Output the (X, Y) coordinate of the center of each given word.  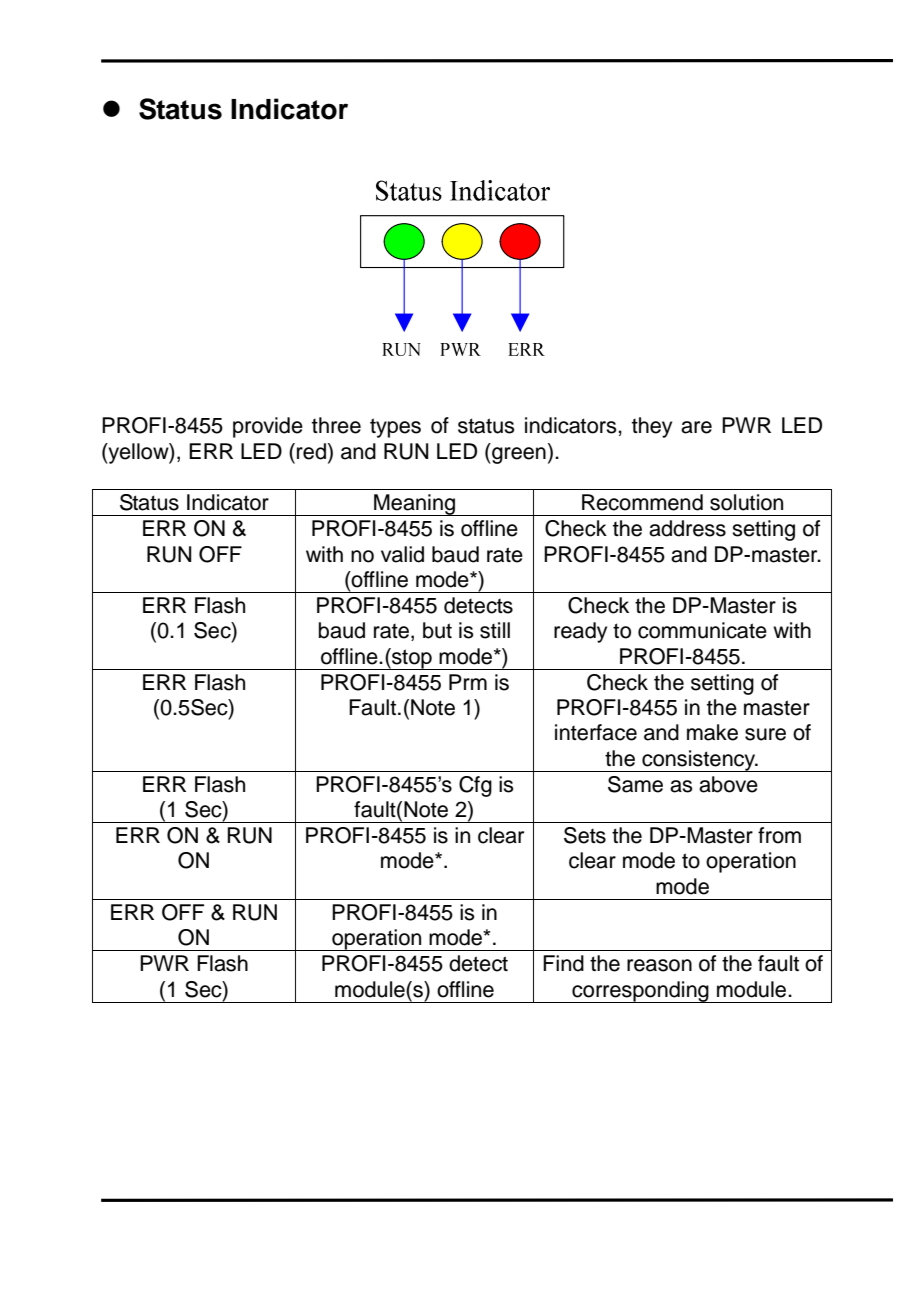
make (712, 732)
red (311, 451)
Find (563, 963)
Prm (468, 682)
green (518, 455)
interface (596, 732)
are (696, 427)
